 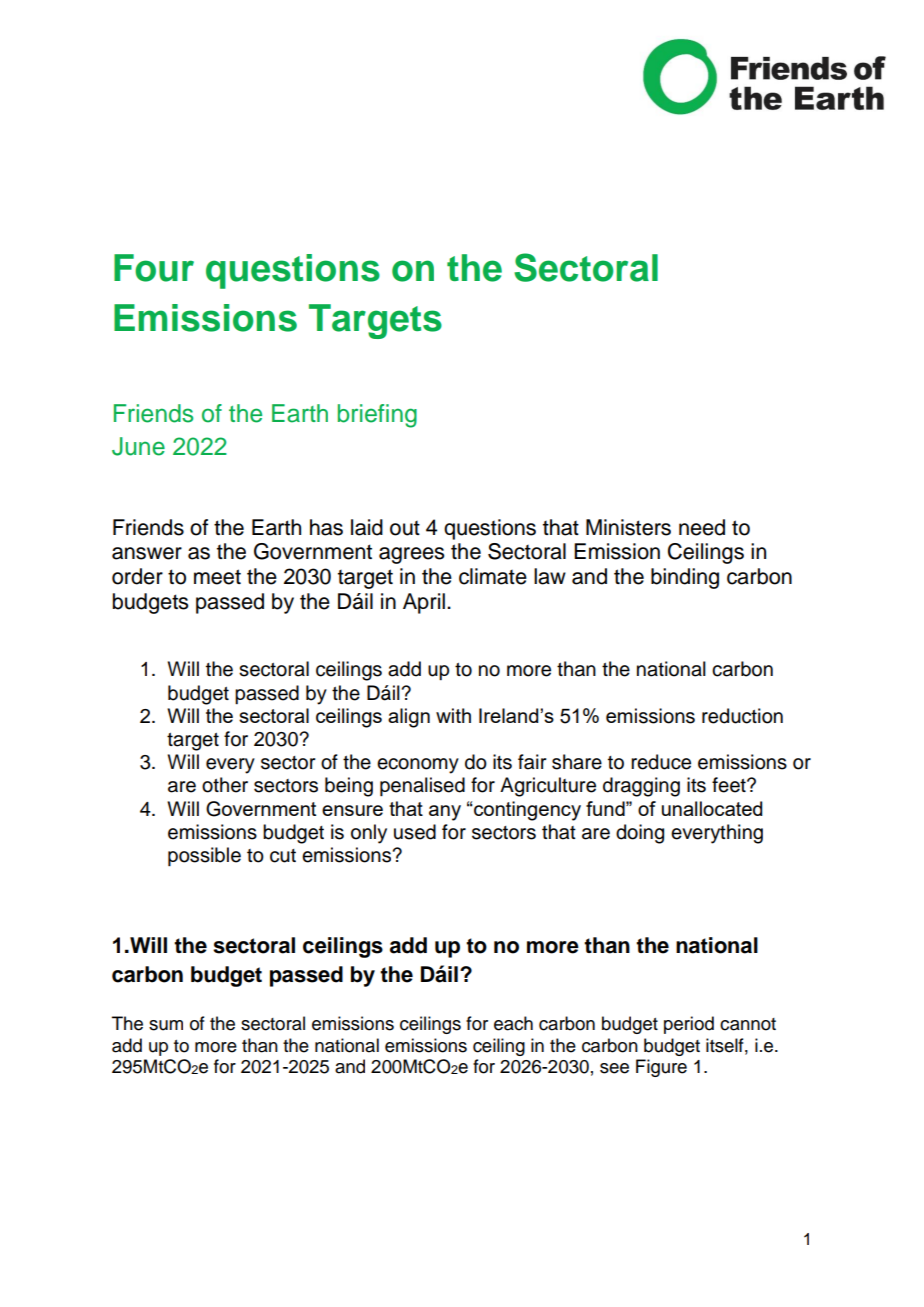 What do you see at coordinates (513, 1023) in the document?
I see `each` at bounding box center [513, 1023].
